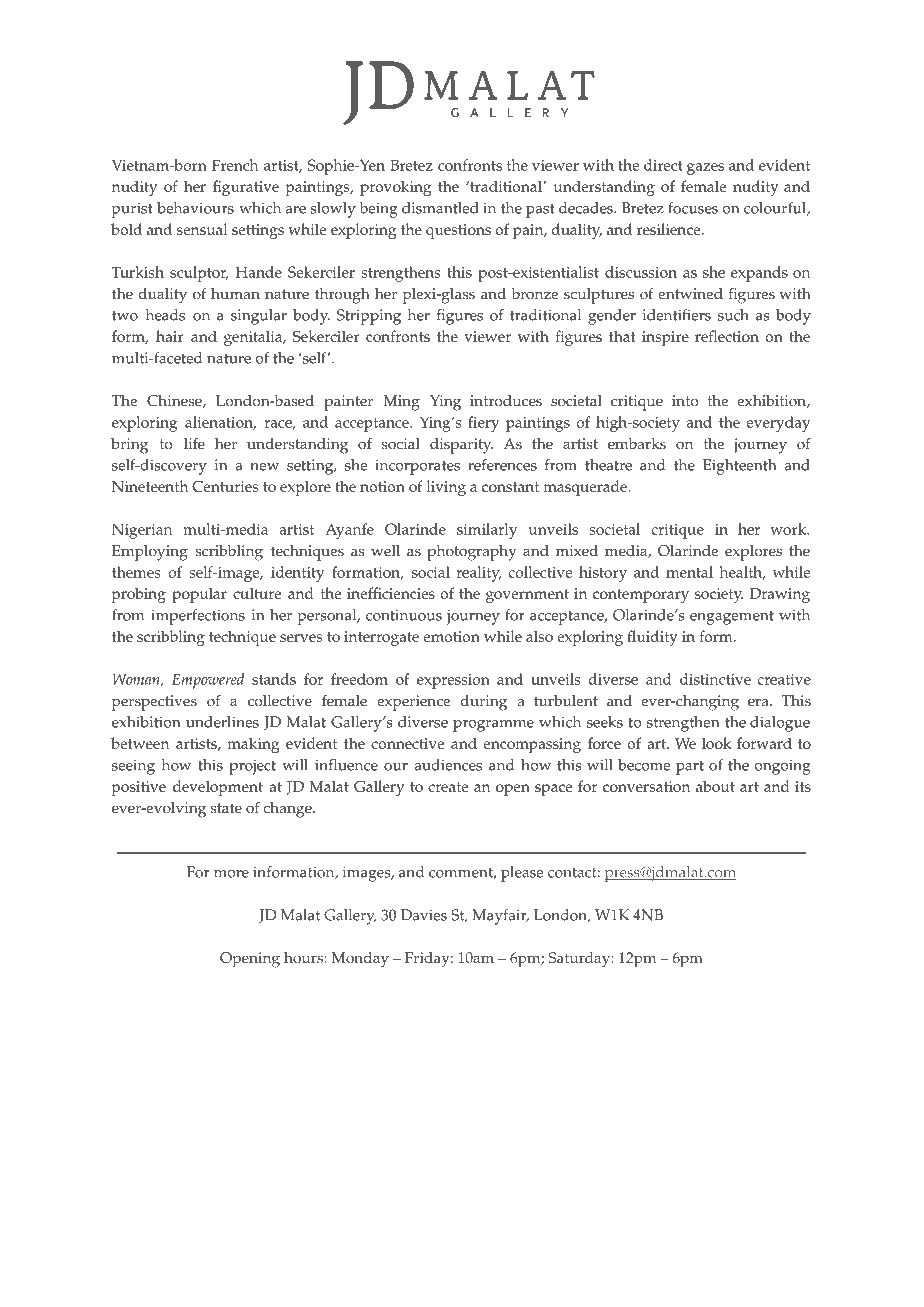  What do you see at coordinates (472, 553) in the screenshot?
I see `photography` at bounding box center [472, 553].
